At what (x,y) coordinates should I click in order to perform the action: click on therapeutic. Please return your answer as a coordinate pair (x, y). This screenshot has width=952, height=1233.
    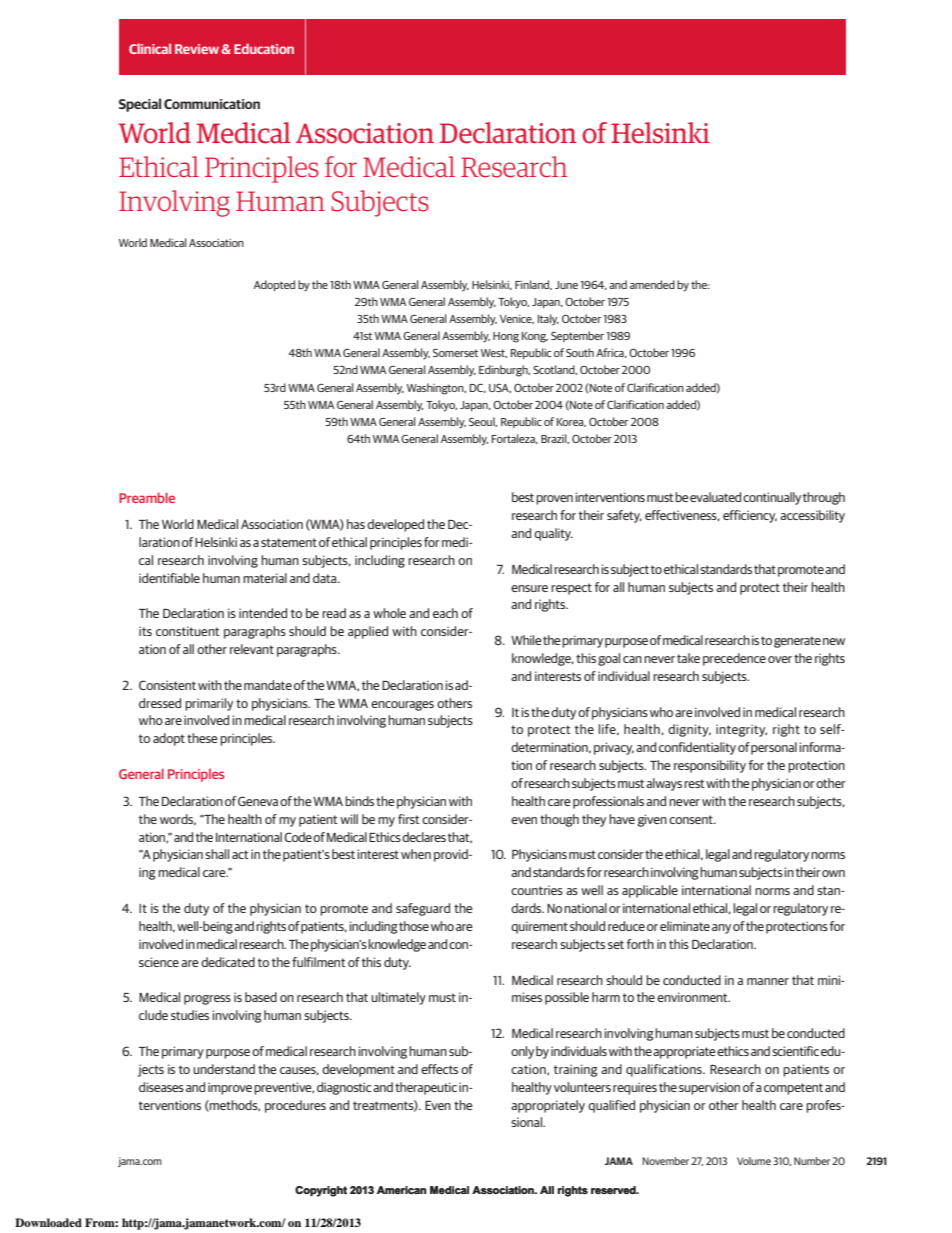
    Looking at the image, I should click on (426, 1088).
